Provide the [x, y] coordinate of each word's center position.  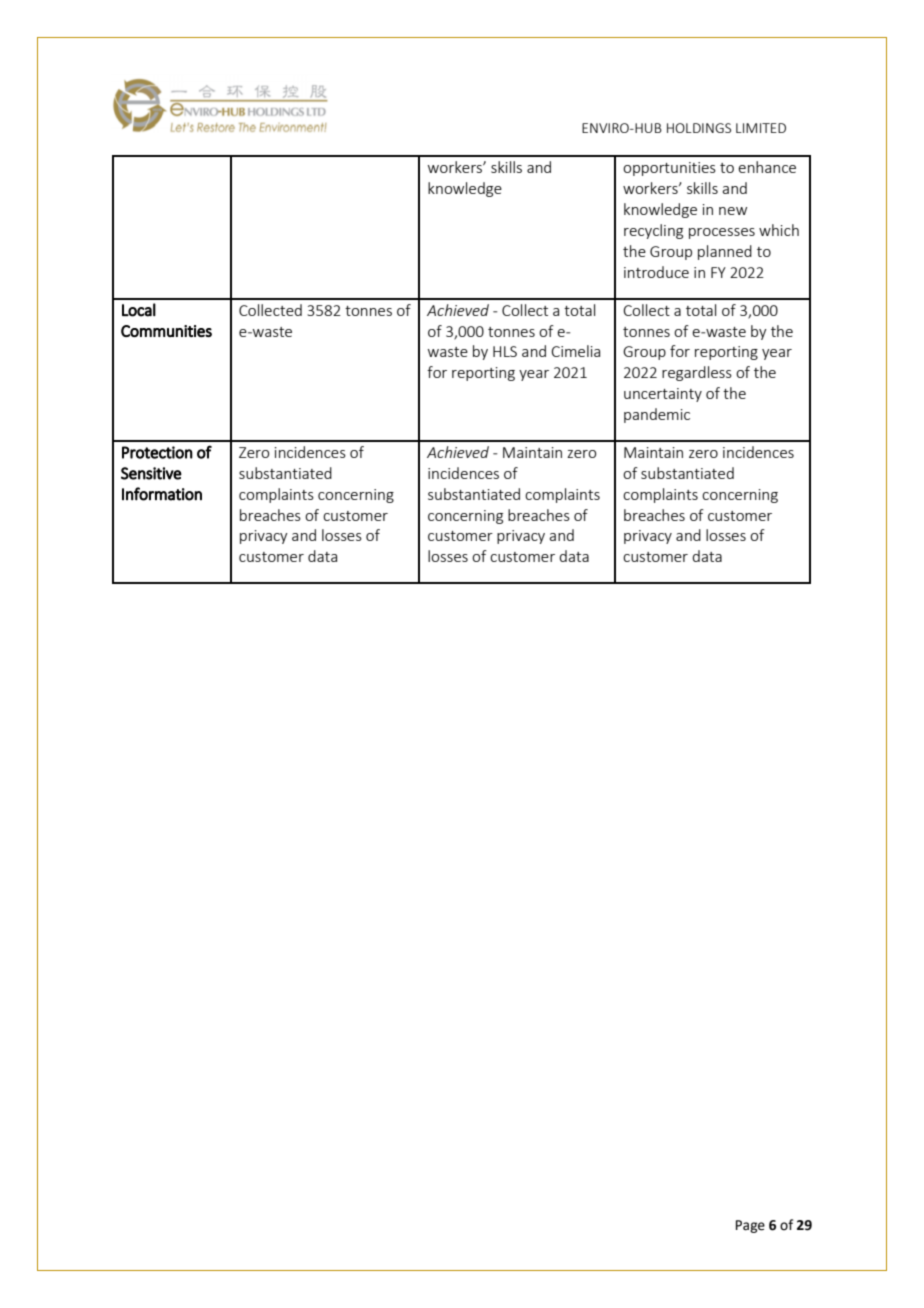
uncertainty [663, 395]
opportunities [669, 169]
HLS [505, 351]
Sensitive [151, 473]
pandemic [657, 415]
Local [139, 310]
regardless [697, 373]
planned [725, 252]
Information [162, 494]
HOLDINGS [699, 128]
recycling [653, 231]
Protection [157, 452]
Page [750, 1226]
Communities [166, 331]
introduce [656, 272]
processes [722, 233]
